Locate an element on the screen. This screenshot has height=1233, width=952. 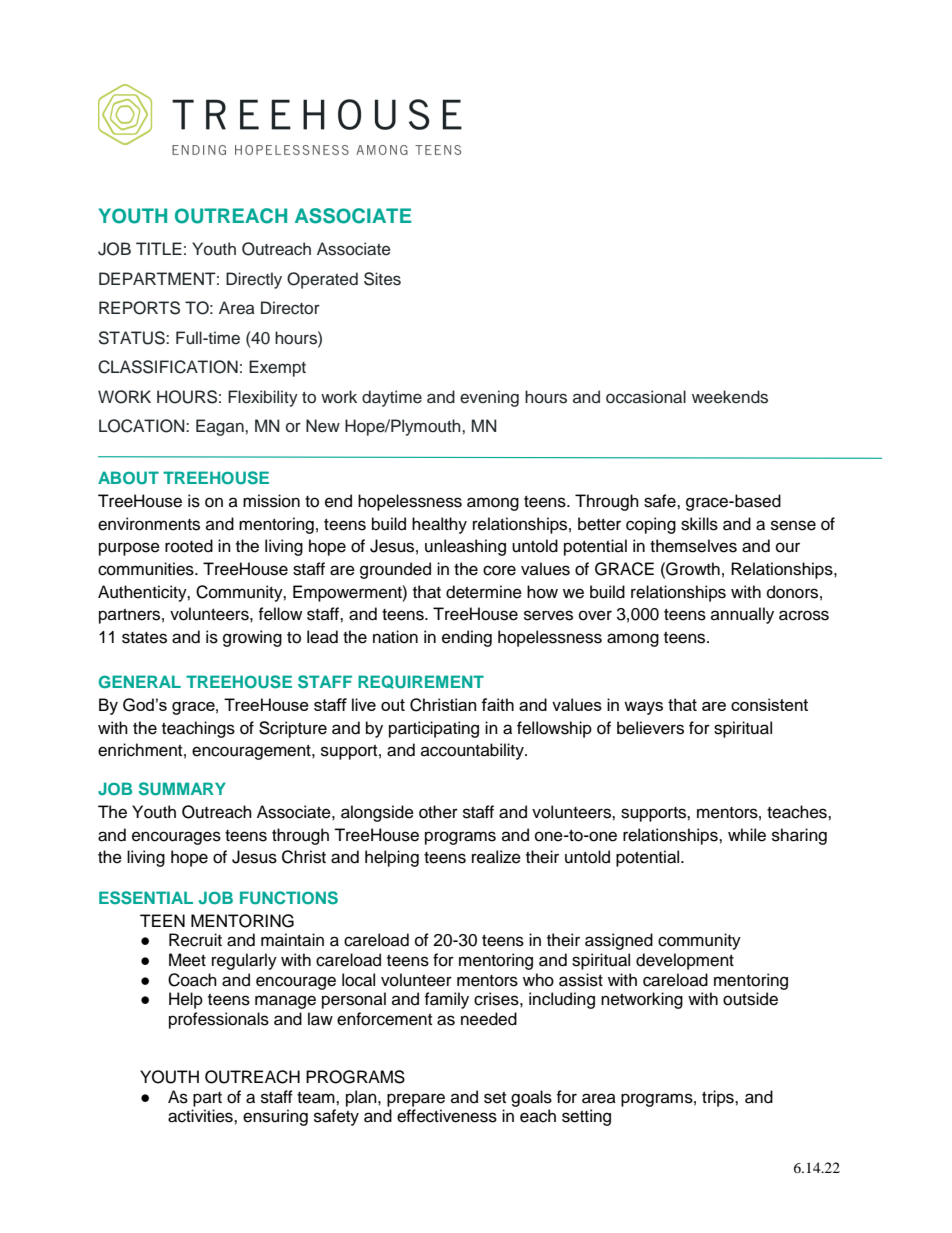
Directly is located at coordinates (254, 280).
